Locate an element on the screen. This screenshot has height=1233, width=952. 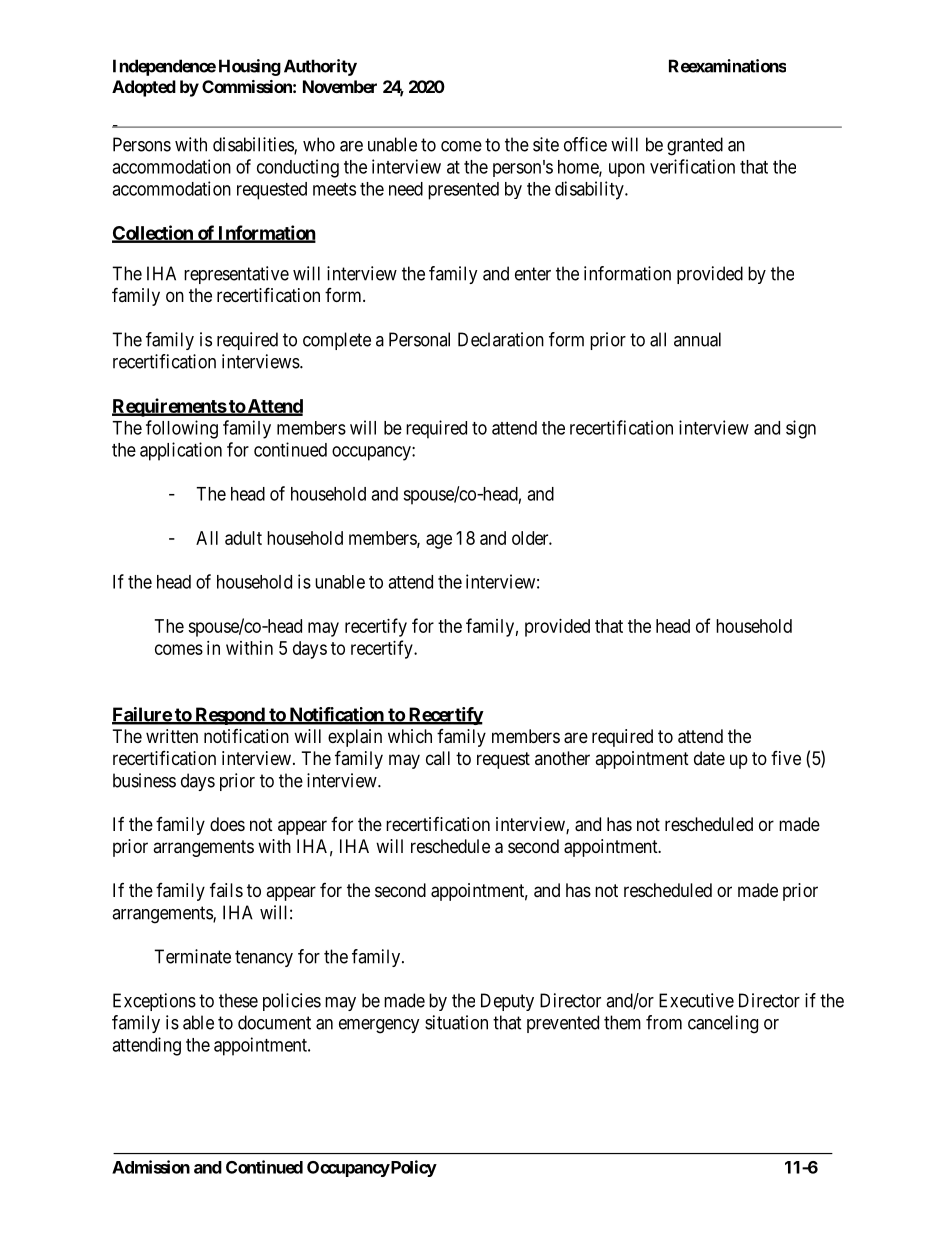
disabilities is located at coordinates (254, 145).
